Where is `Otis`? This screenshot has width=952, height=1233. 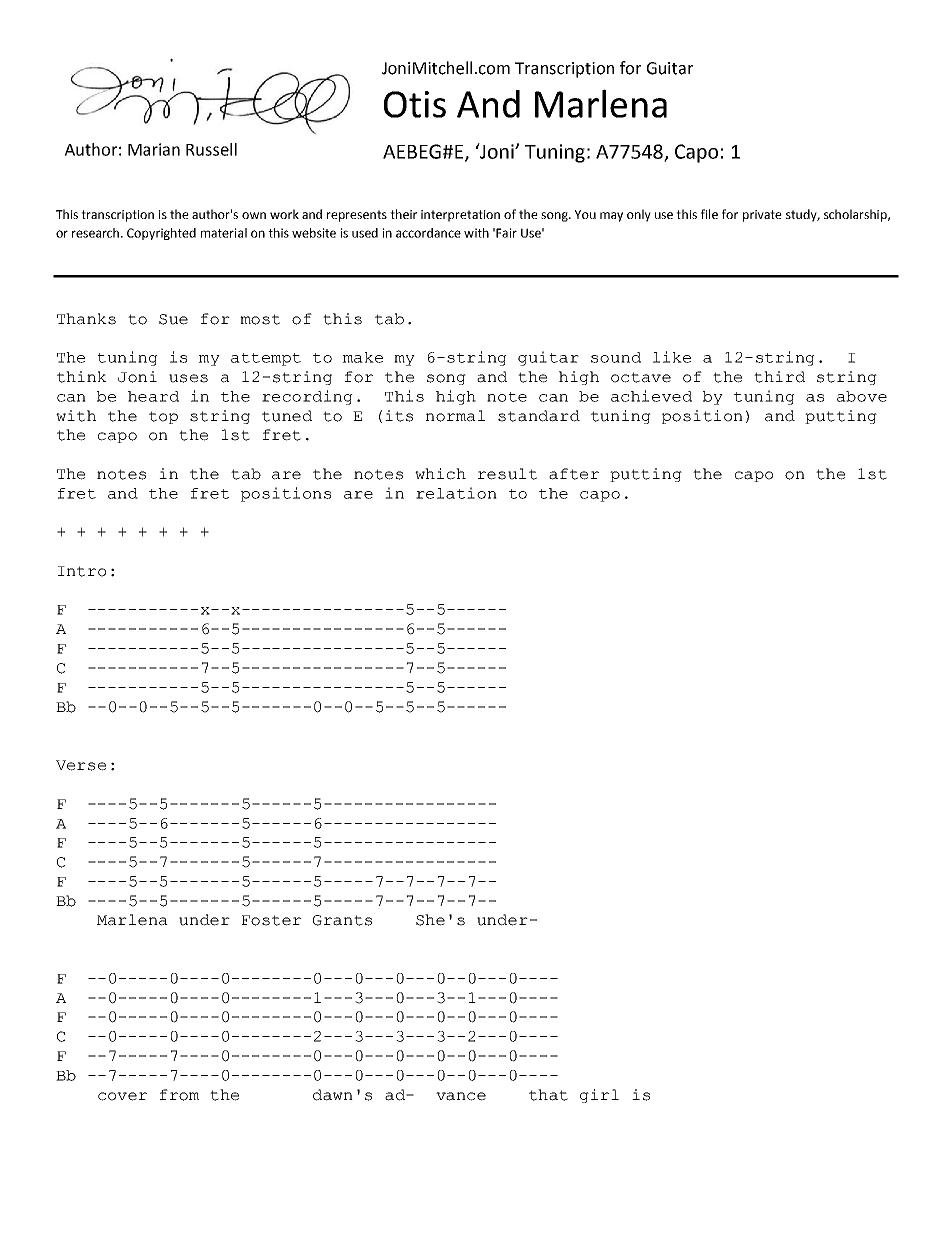
Otis is located at coordinates (415, 104).
